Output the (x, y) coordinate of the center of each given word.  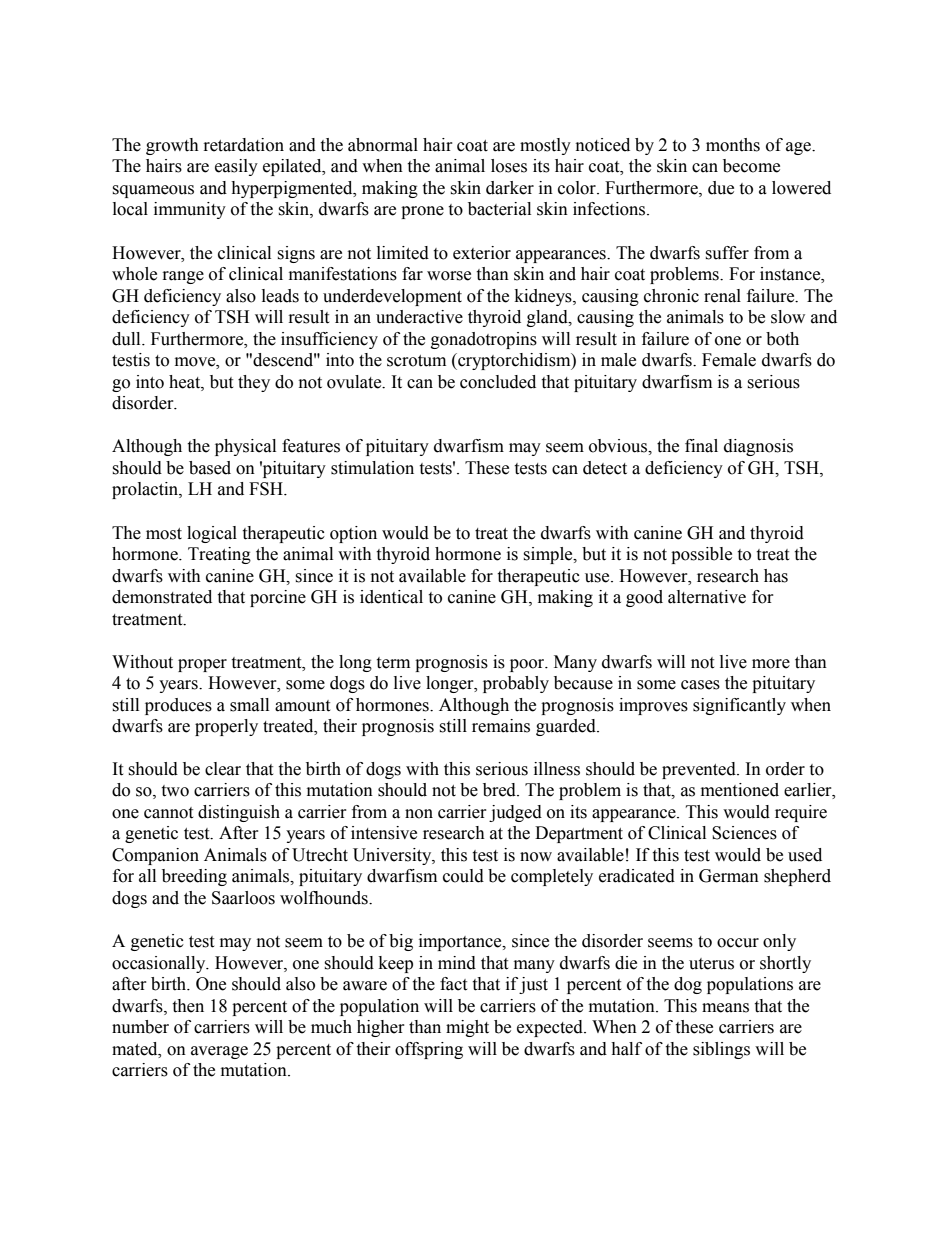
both (782, 339)
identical (391, 597)
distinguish (239, 813)
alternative (707, 597)
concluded (498, 382)
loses (509, 166)
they (254, 383)
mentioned (740, 790)
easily (236, 167)
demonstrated (162, 597)
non (419, 814)
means (725, 1008)
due (721, 188)
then (188, 1006)
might (467, 1028)
